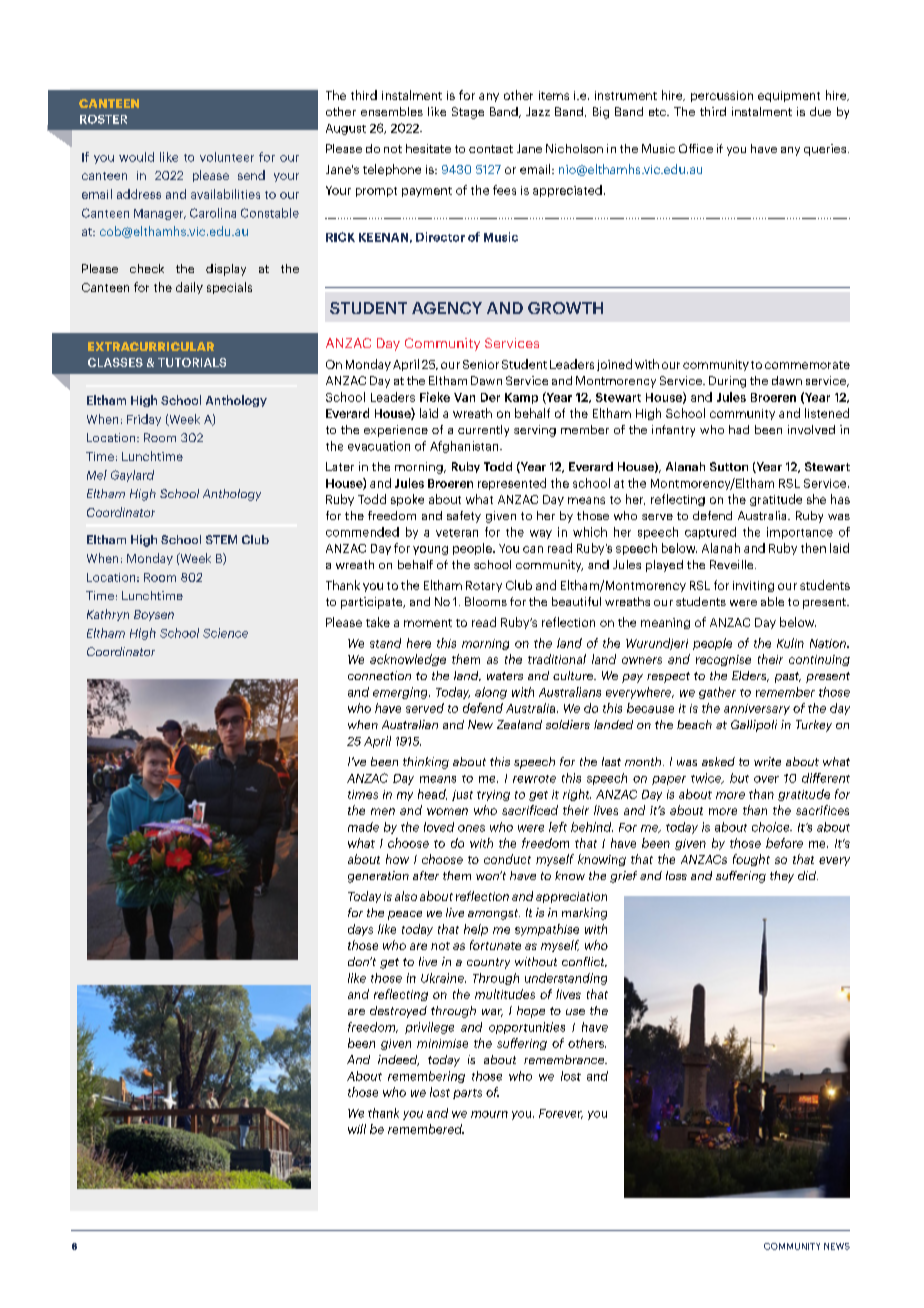  Describe the element at coordinates (471, 828) in the screenshot. I see `ones` at that location.
